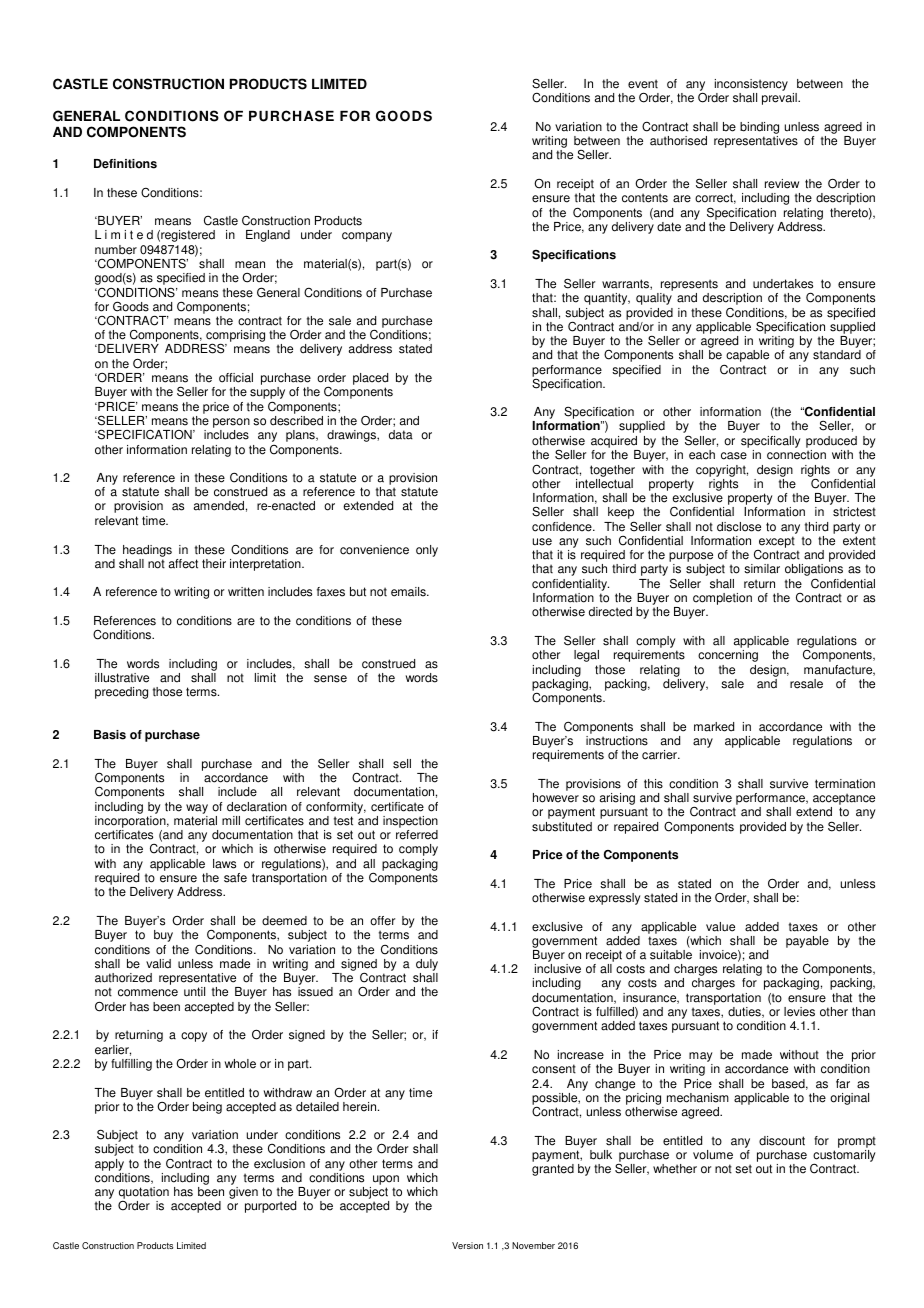  Describe the element at coordinates (759, 129) in the screenshot. I see `binding` at that location.
